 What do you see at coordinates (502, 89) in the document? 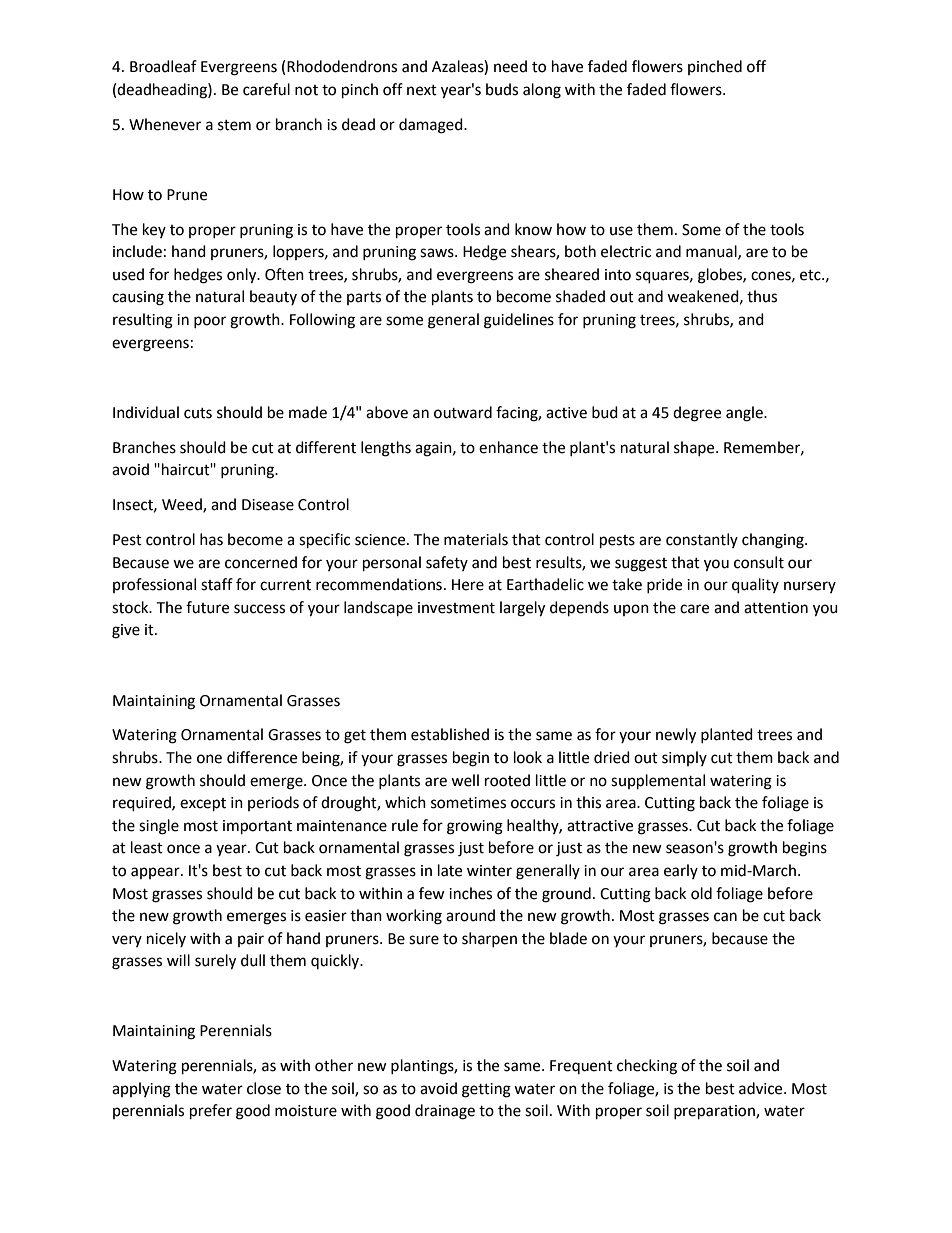
I see `buds` at bounding box center [502, 89].
